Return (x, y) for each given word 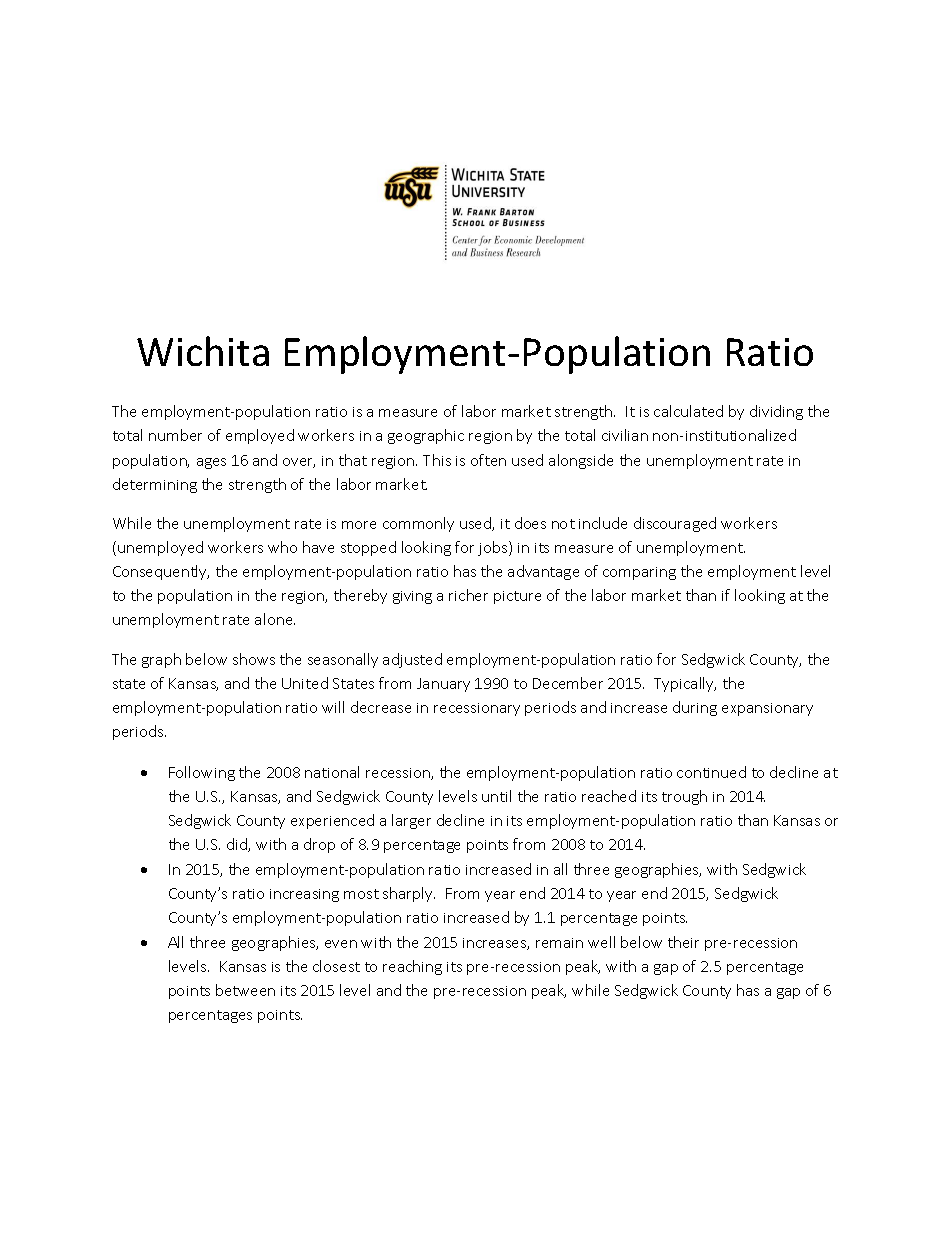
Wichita (203, 351)
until (496, 796)
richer (468, 595)
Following (202, 773)
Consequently (161, 572)
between (245, 990)
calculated (688, 411)
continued (711, 772)
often (488, 460)
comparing (639, 573)
